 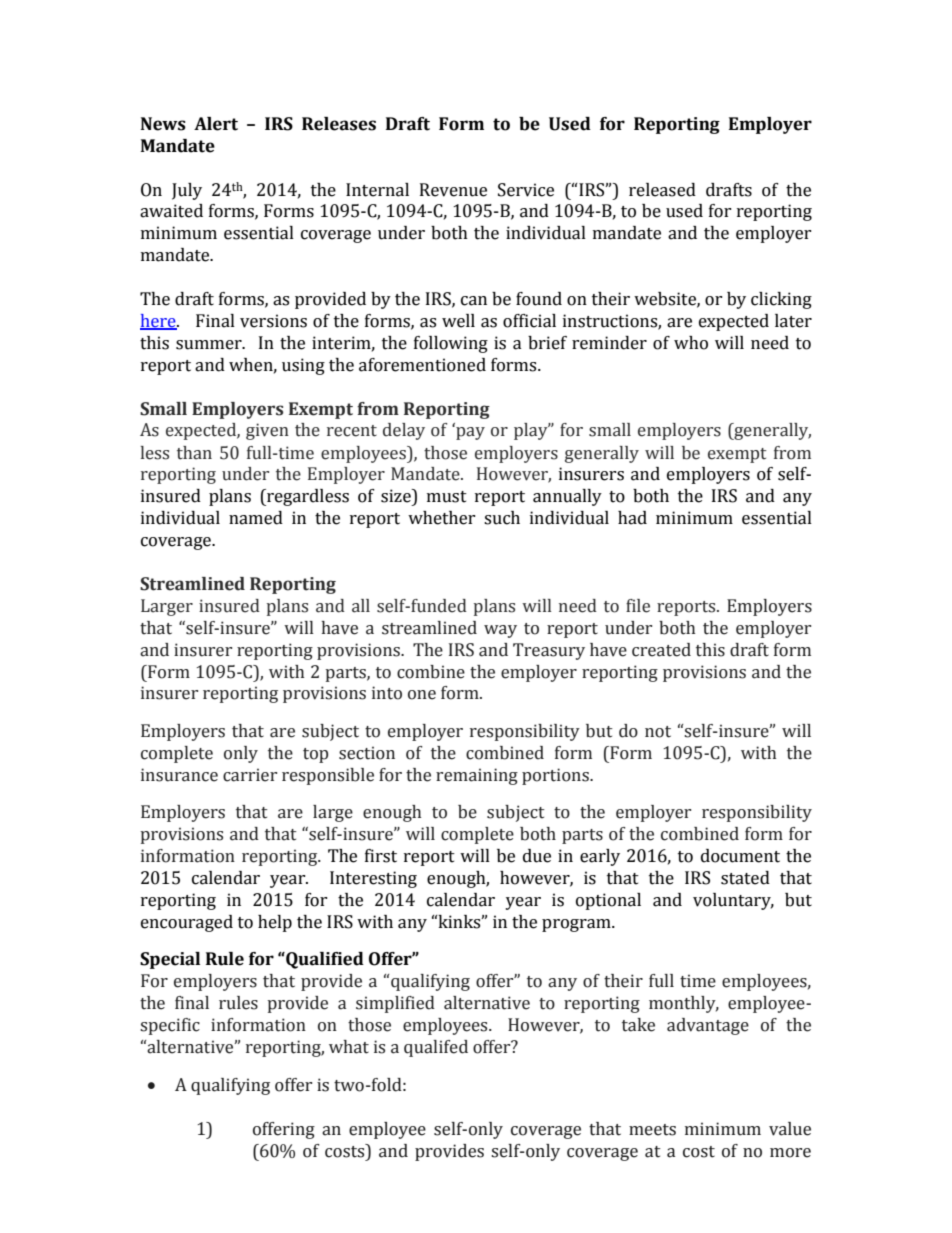 What do you see at coordinates (216, 124) in the page?
I see `Alert` at bounding box center [216, 124].
